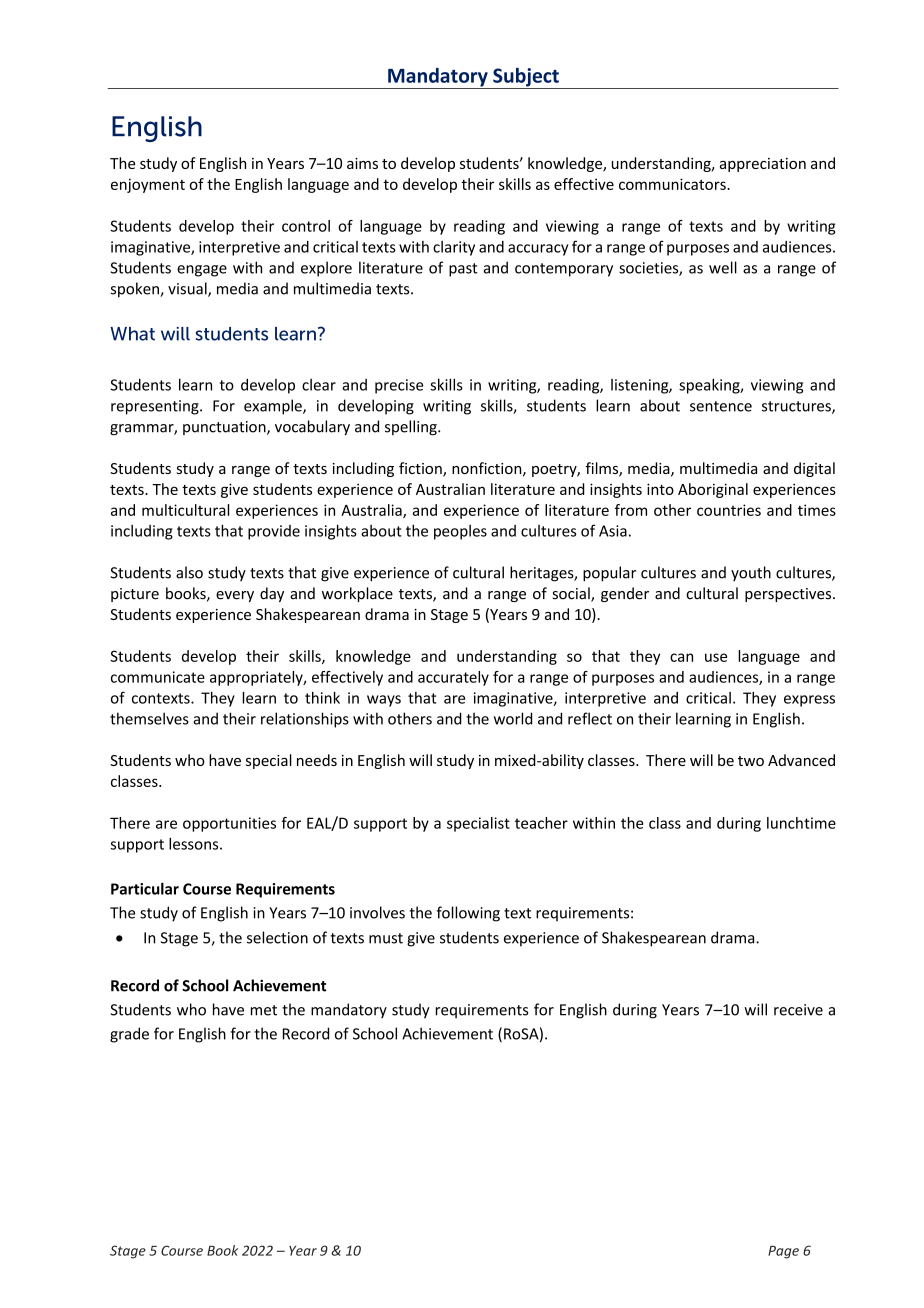 The image size is (924, 1308). What do you see at coordinates (148, 185) in the document?
I see `enjoyment` at bounding box center [148, 185].
